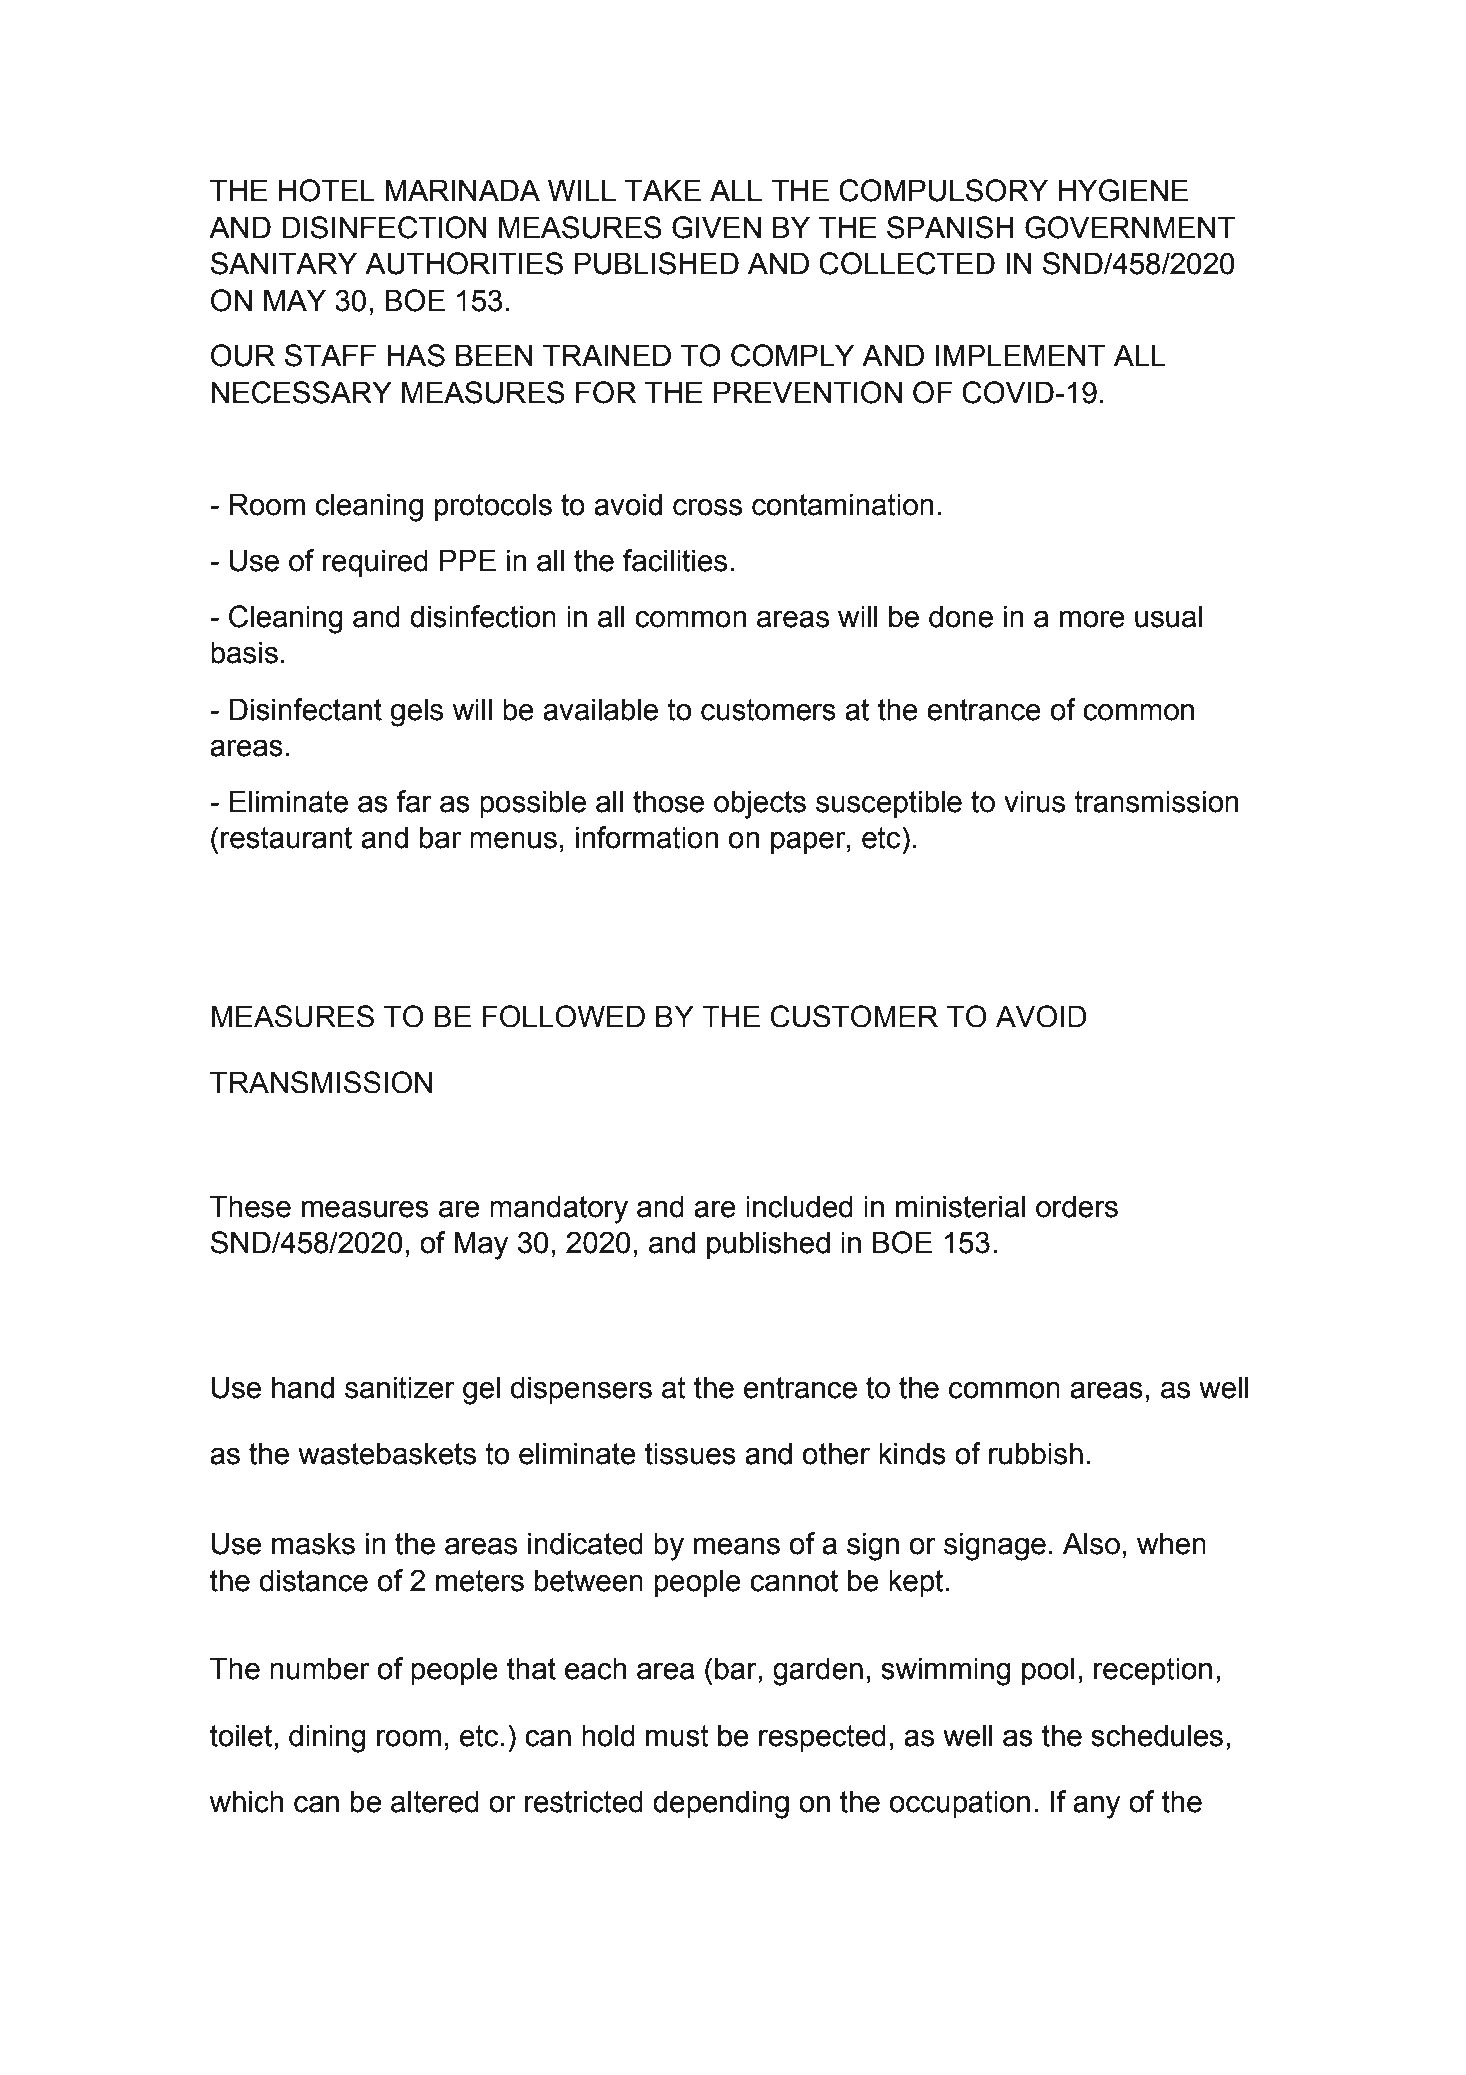  Describe the element at coordinates (1096, 1807) in the page. I see `any` at that location.
